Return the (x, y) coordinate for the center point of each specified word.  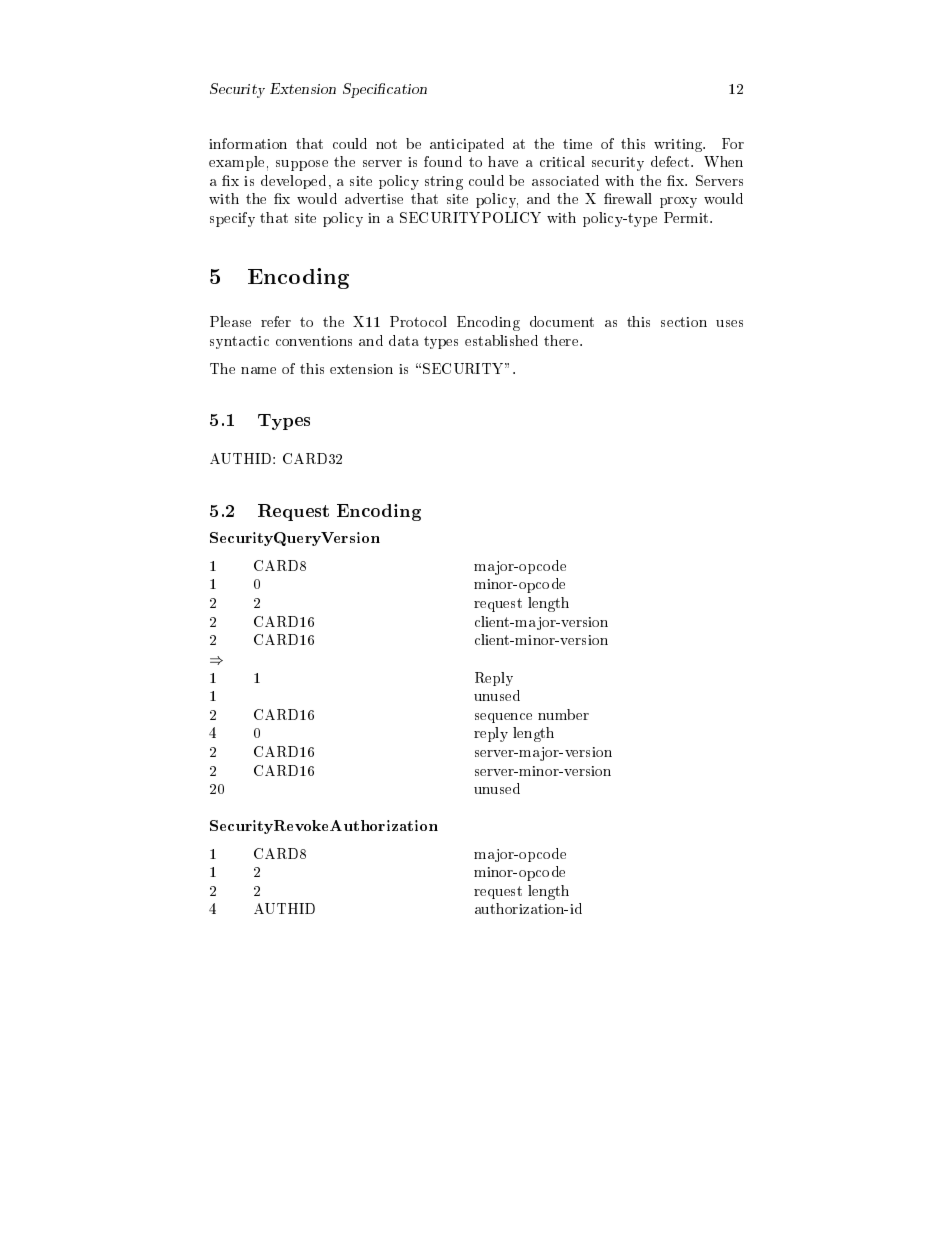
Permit (687, 217)
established (501, 340)
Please (230, 321)
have (503, 161)
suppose (302, 165)
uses (729, 323)
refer (276, 321)
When (723, 161)
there (562, 340)
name (258, 370)
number (563, 714)
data (404, 340)
